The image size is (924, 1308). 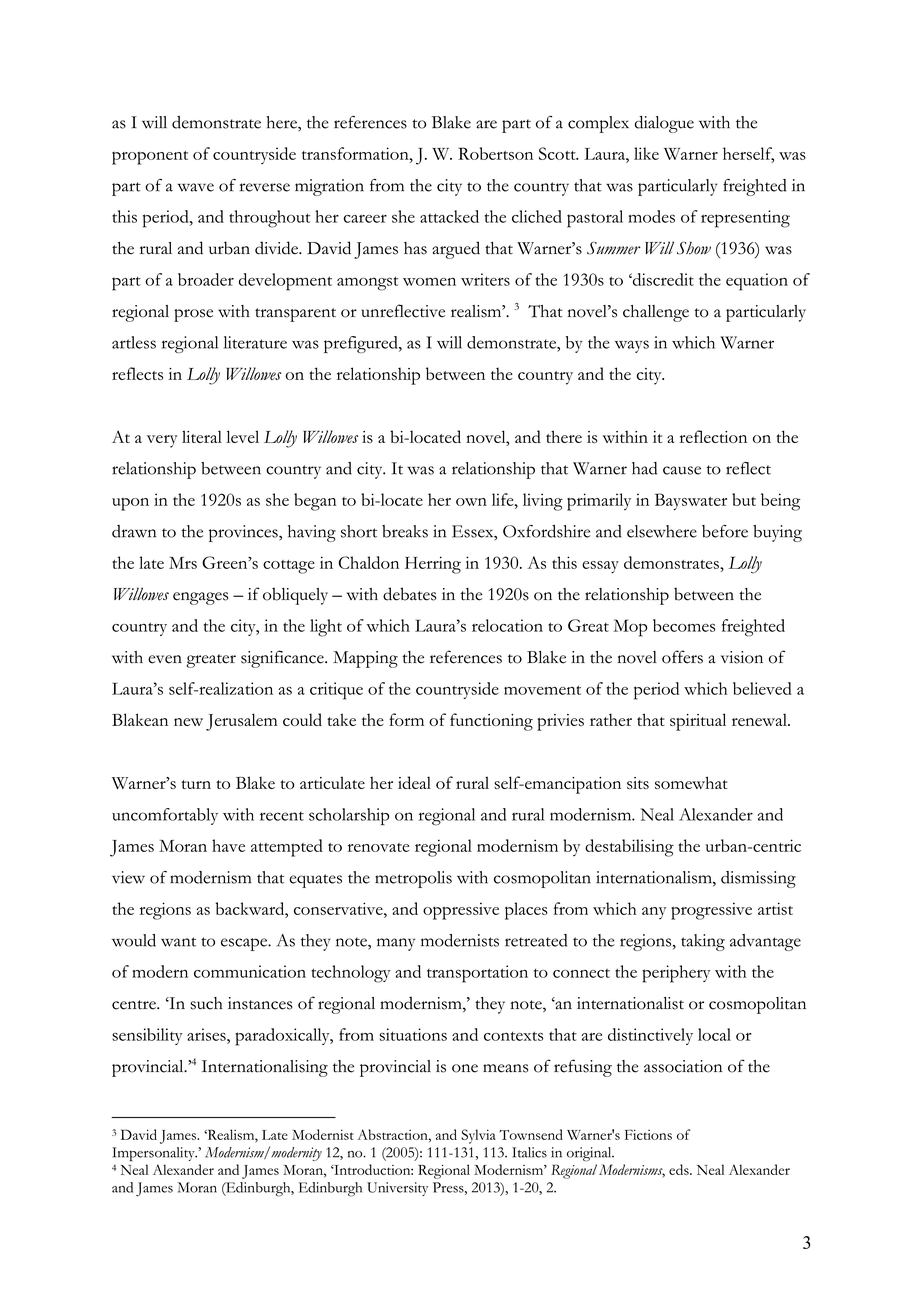 I want to click on dialogue, so click(x=664, y=124).
